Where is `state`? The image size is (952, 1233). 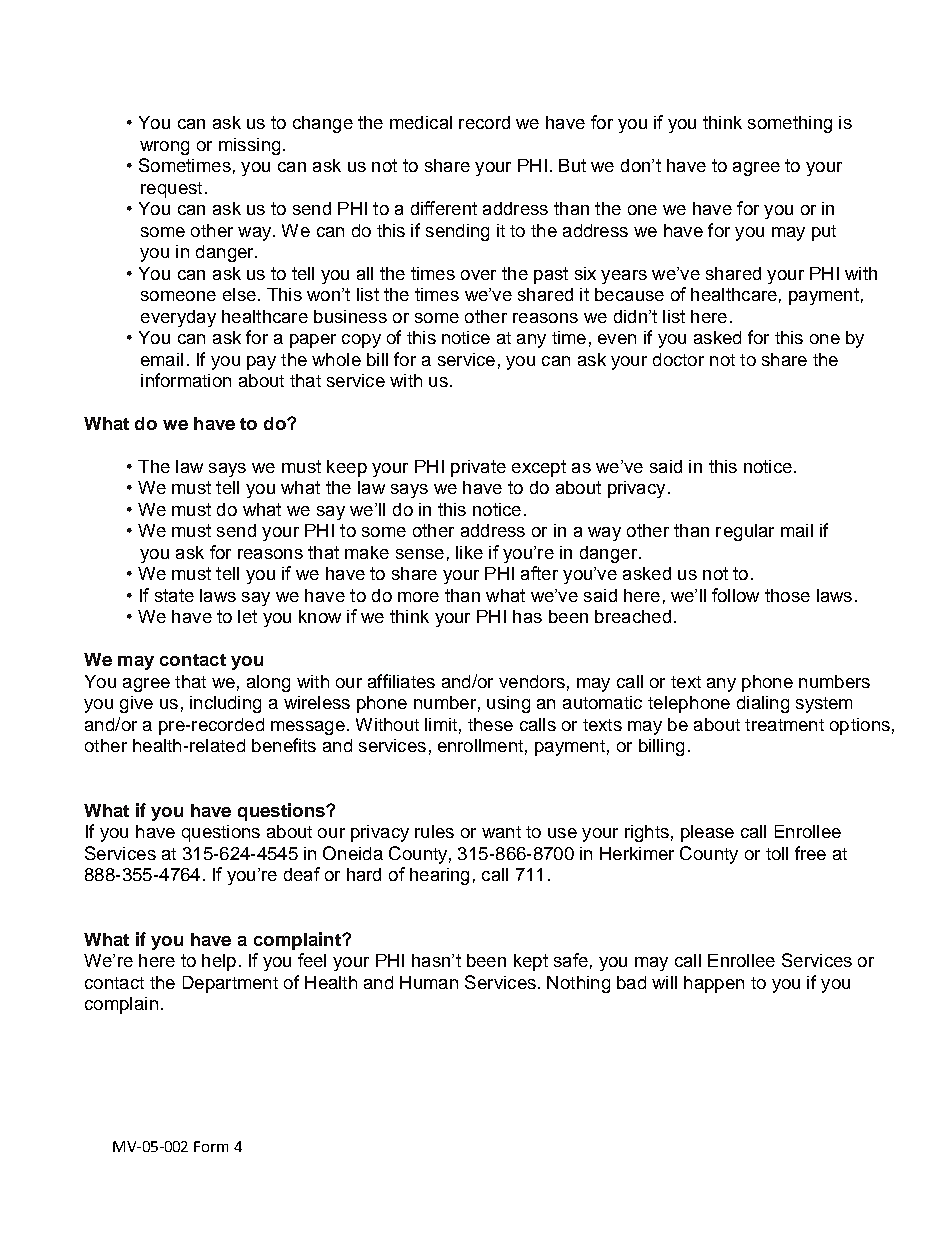
state is located at coordinates (174, 595).
